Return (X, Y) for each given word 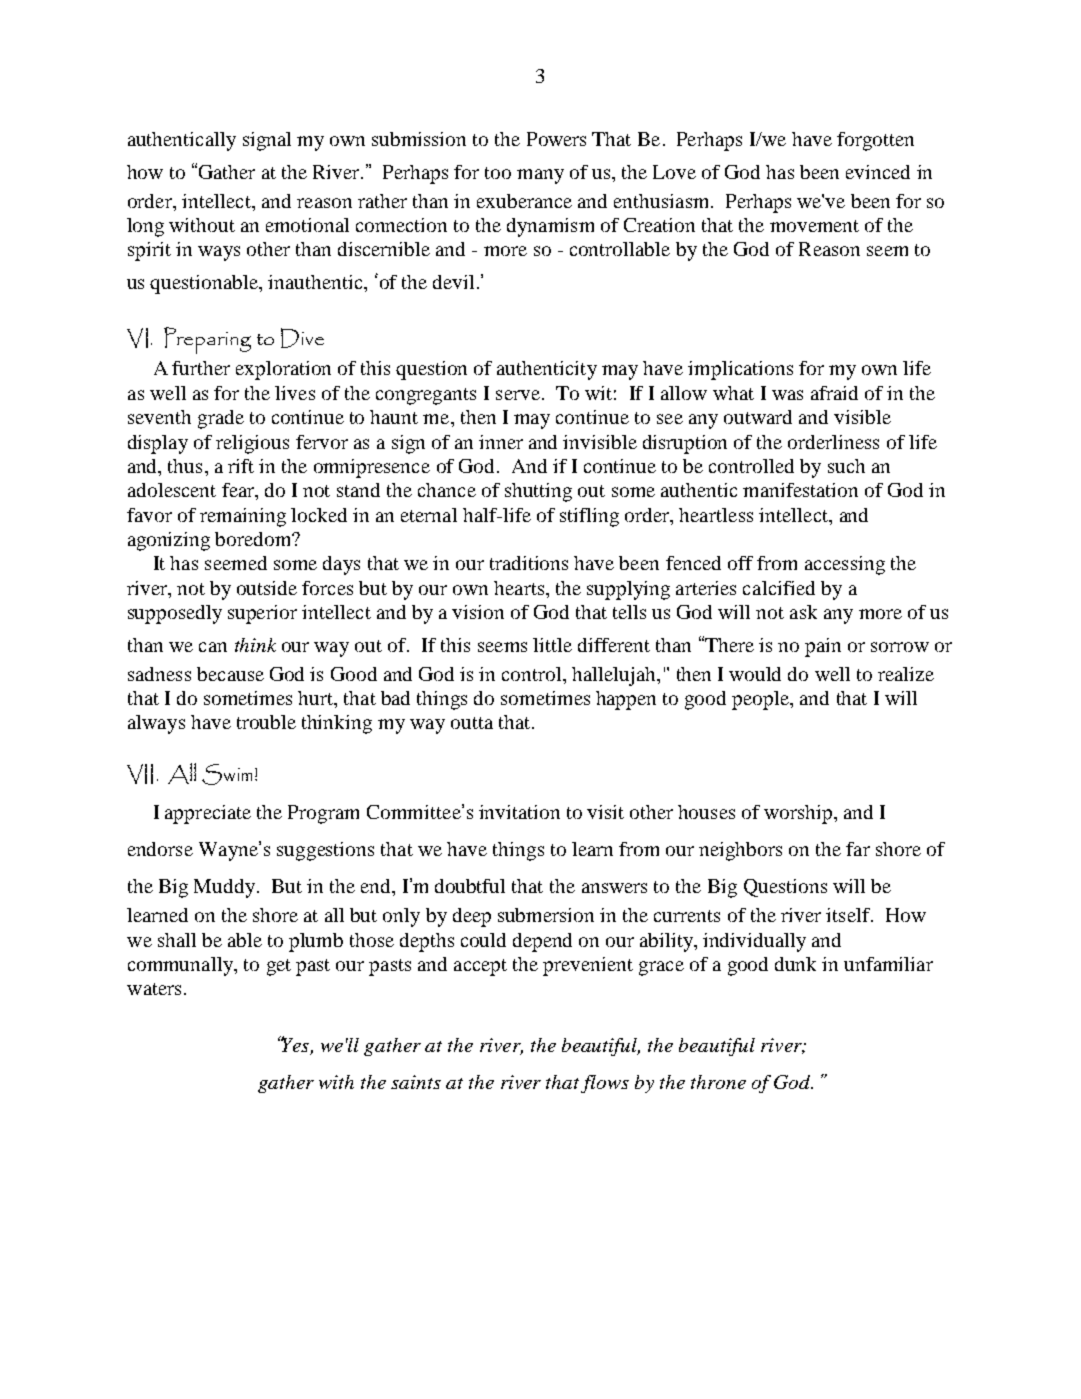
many (540, 176)
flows (605, 1084)
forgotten (875, 141)
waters (154, 989)
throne (718, 1082)
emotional (307, 225)
